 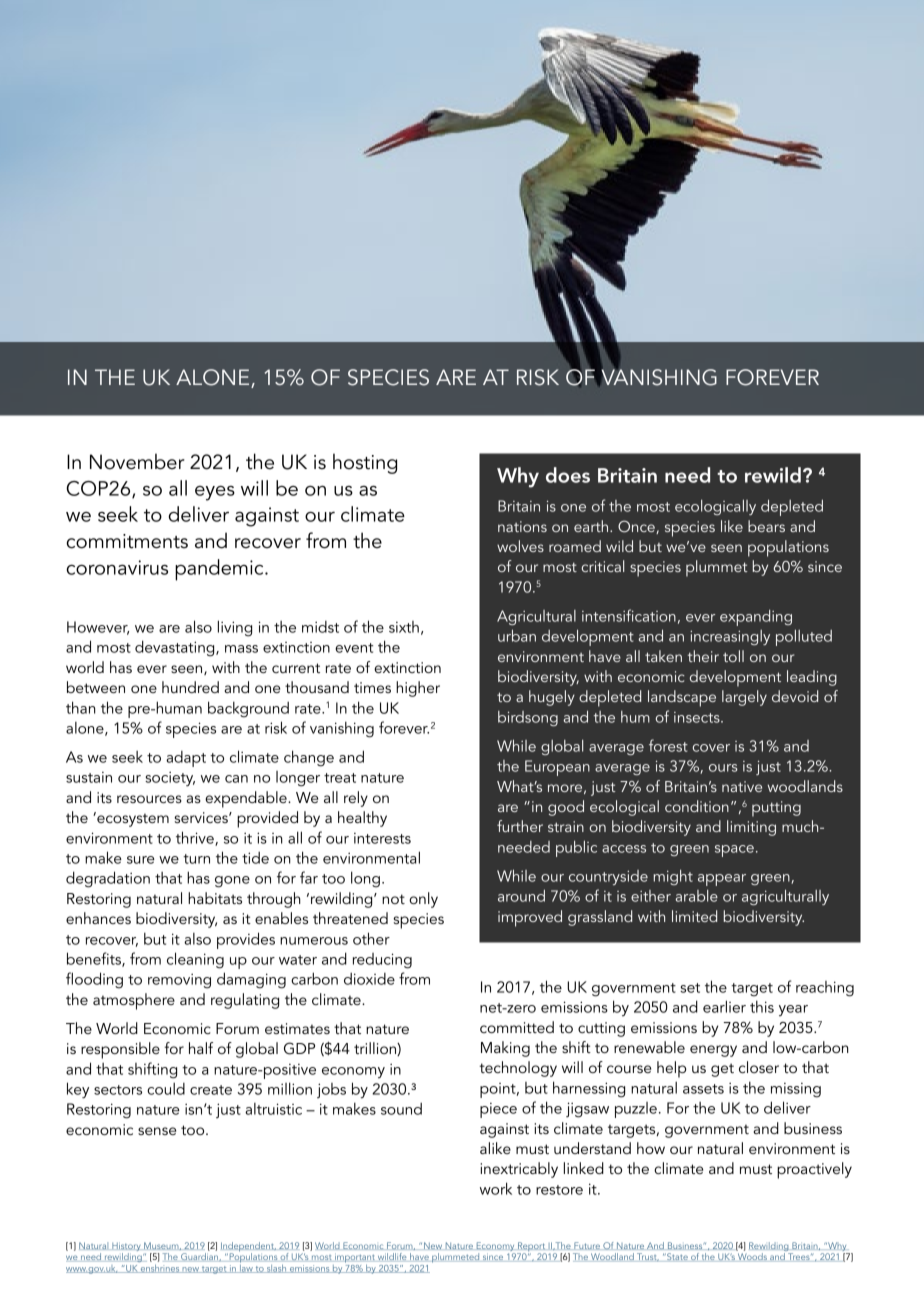 I want to click on enshrines, so click(x=160, y=1269).
